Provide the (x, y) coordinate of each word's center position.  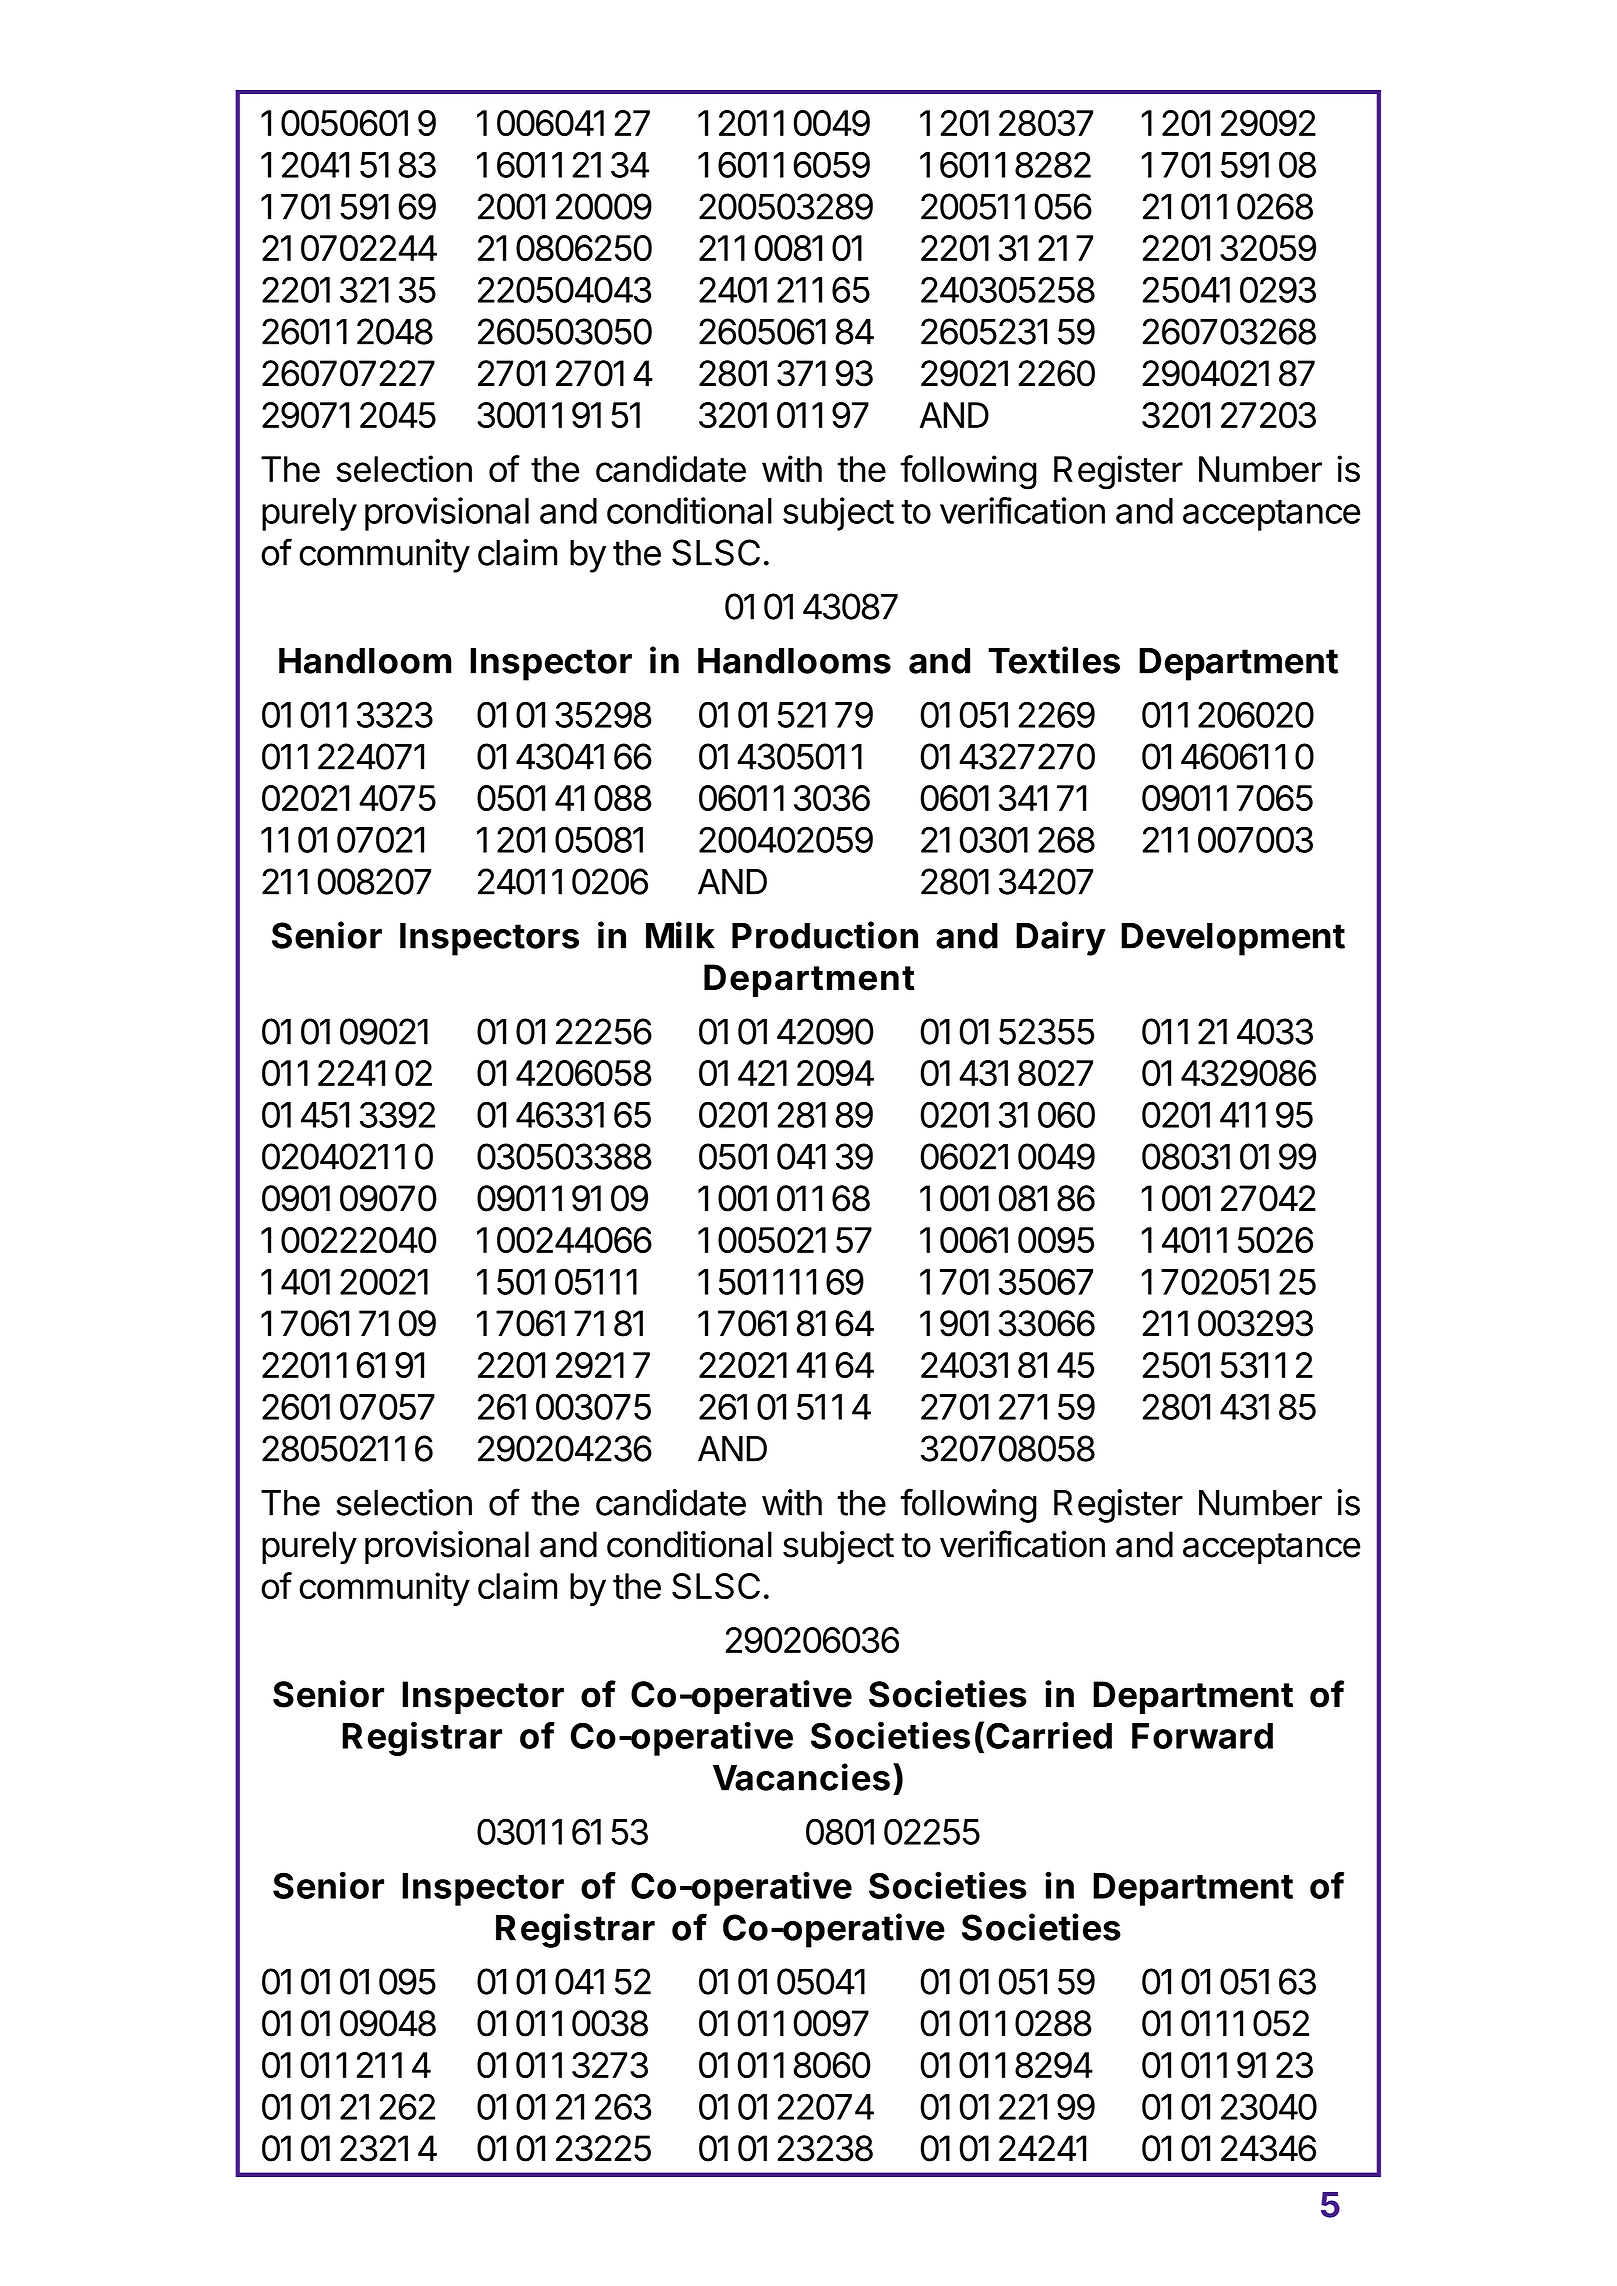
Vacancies (801, 1777)
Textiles (1054, 660)
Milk (680, 935)
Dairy (1061, 938)
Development (1233, 939)
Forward (1202, 1736)
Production (825, 935)
